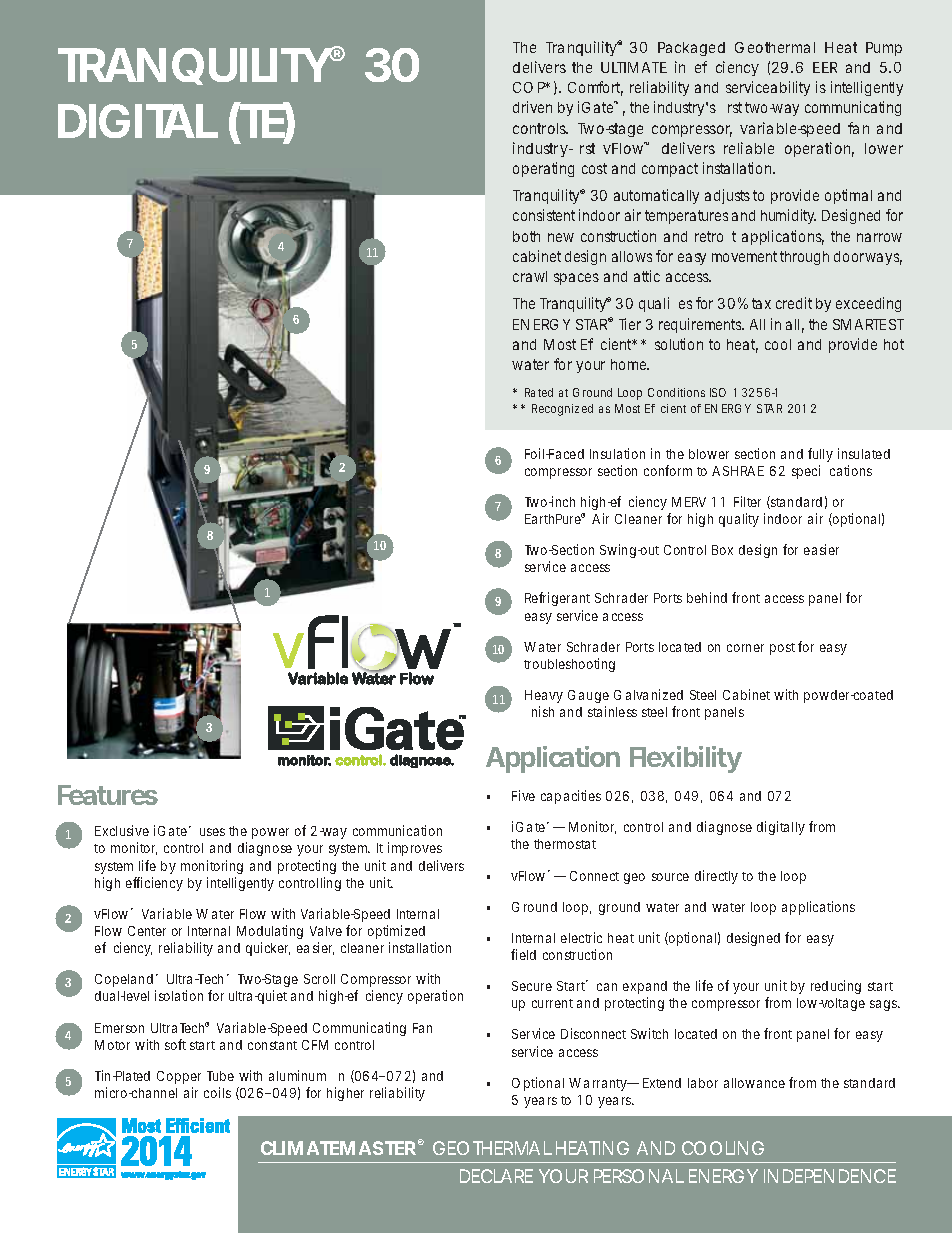  I want to click on DECLARE, so click(496, 1176).
